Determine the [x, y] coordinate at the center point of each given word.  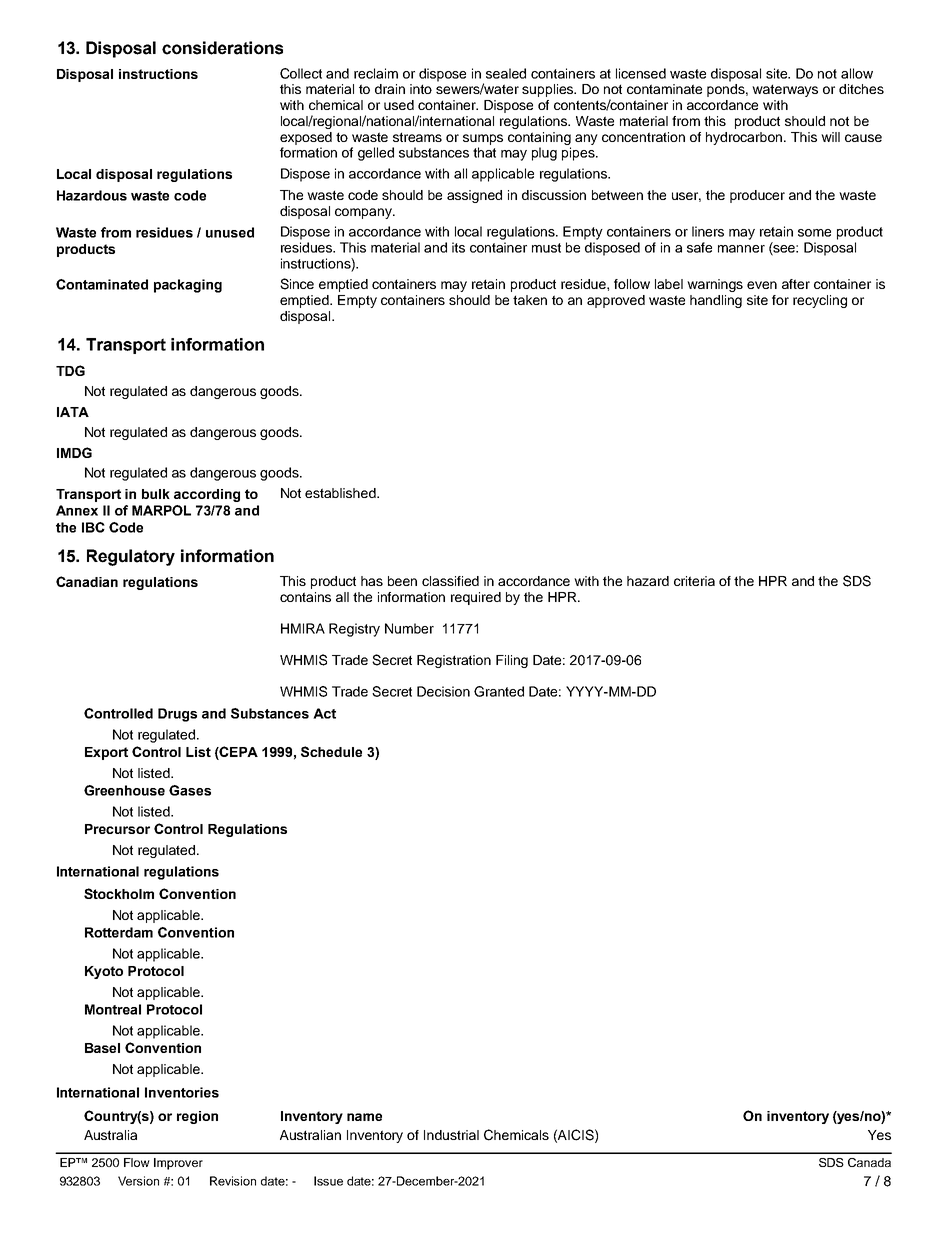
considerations [222, 48]
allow [857, 73]
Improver [178, 1164]
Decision [443, 691]
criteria [694, 581]
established [341, 493]
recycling [820, 301]
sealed [506, 73]
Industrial [451, 1135]
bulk [156, 494]
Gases [190, 790]
